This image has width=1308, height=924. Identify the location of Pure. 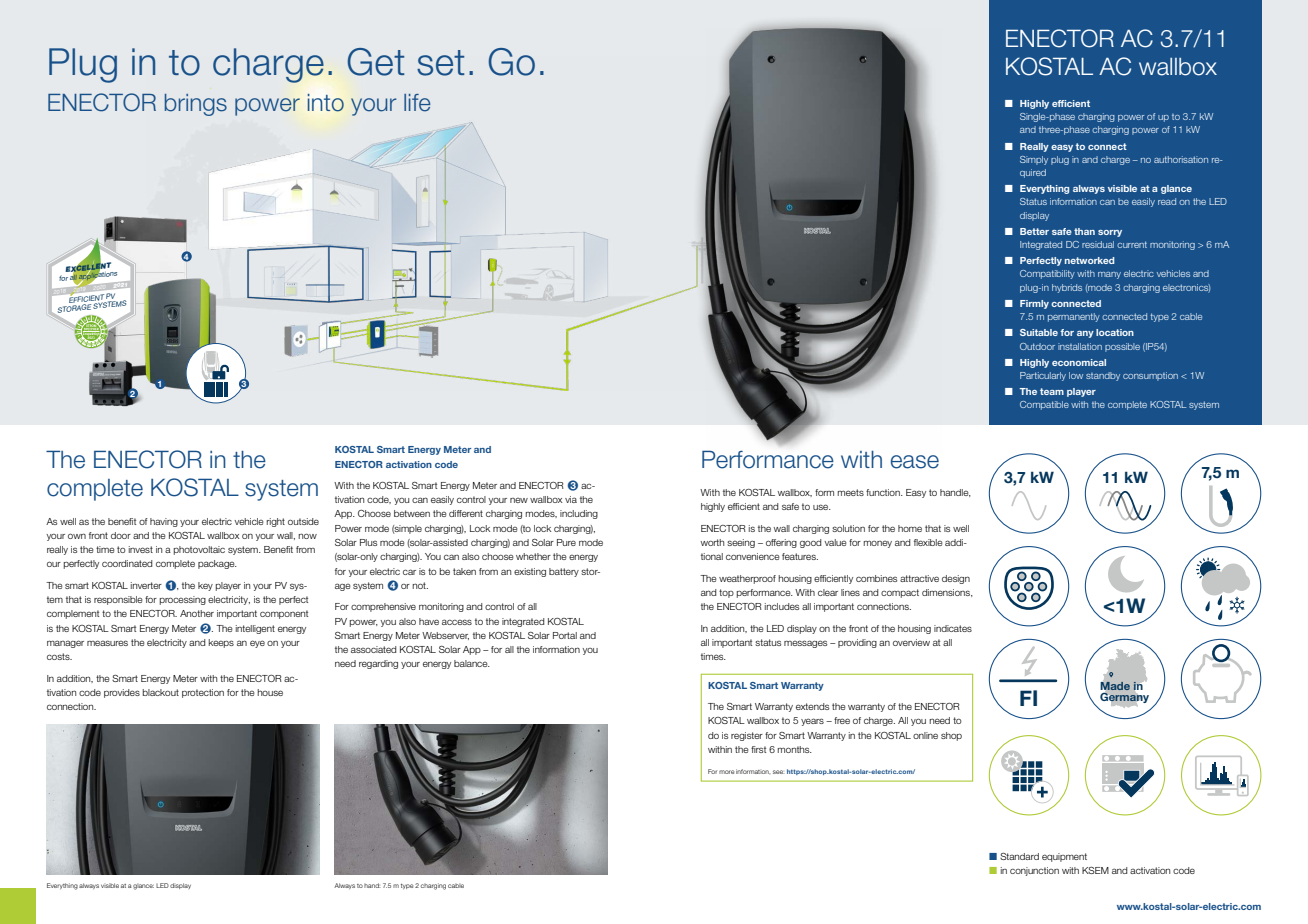
(566, 542).
